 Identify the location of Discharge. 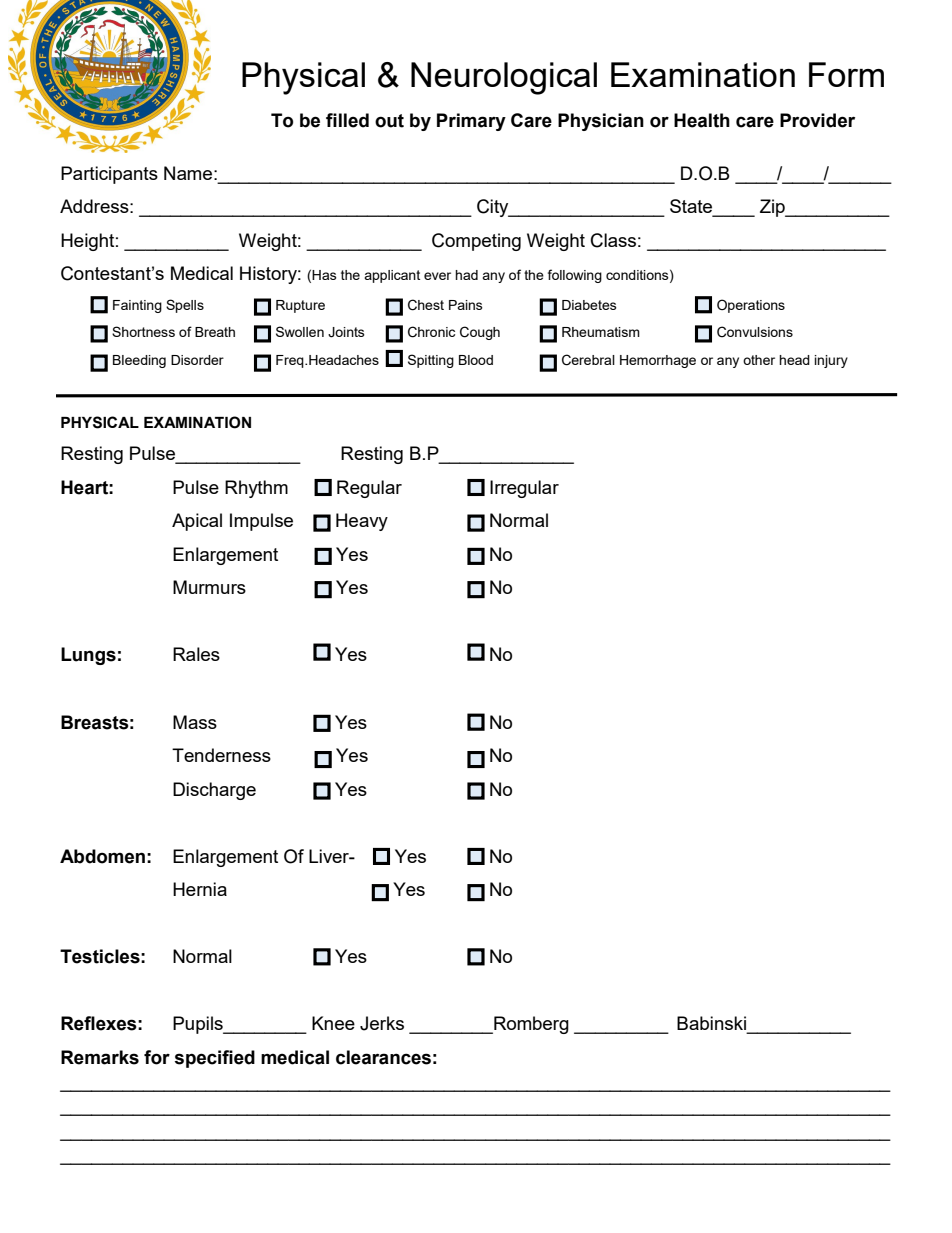
(214, 791).
